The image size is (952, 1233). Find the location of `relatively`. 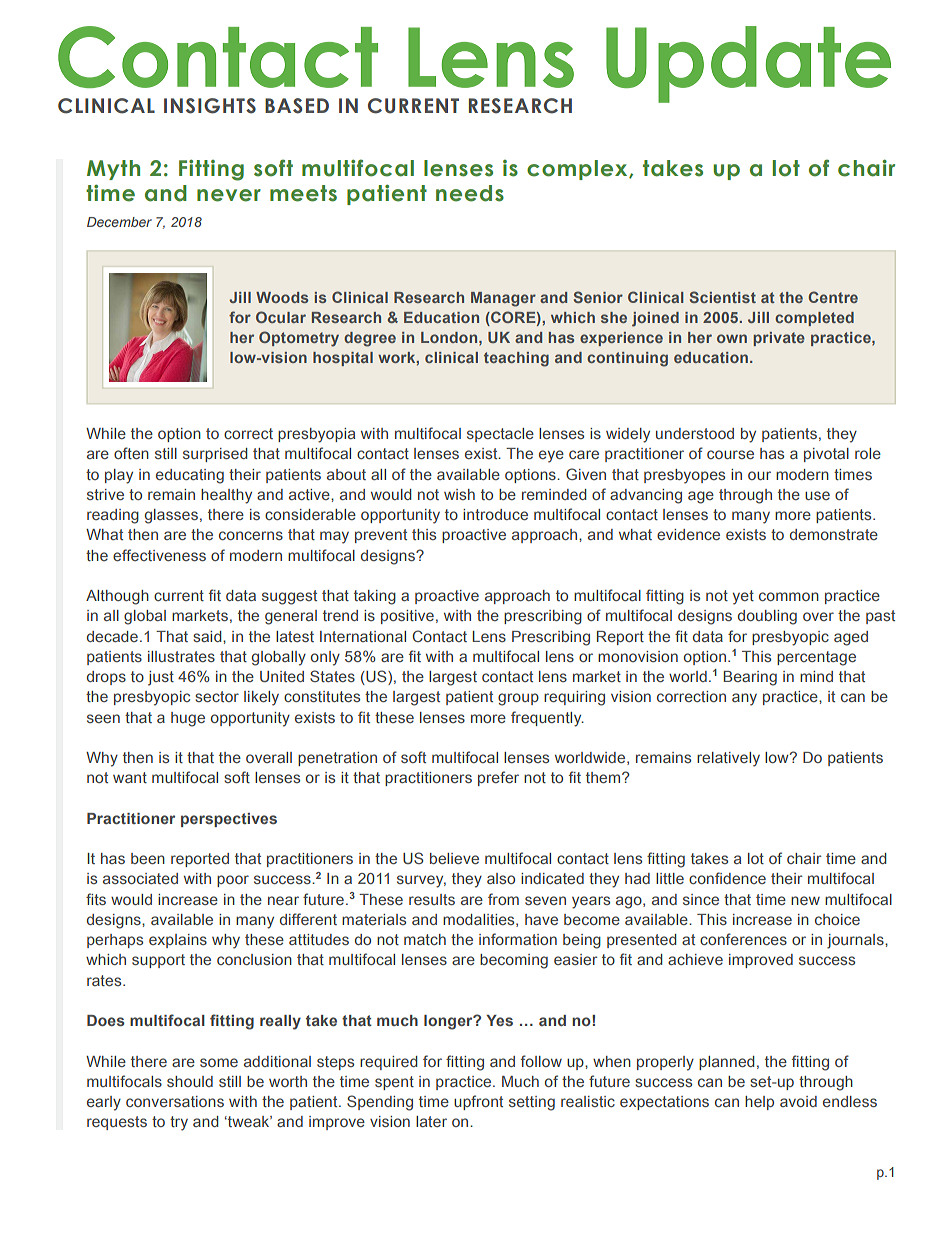

relatively is located at coordinates (728, 759).
